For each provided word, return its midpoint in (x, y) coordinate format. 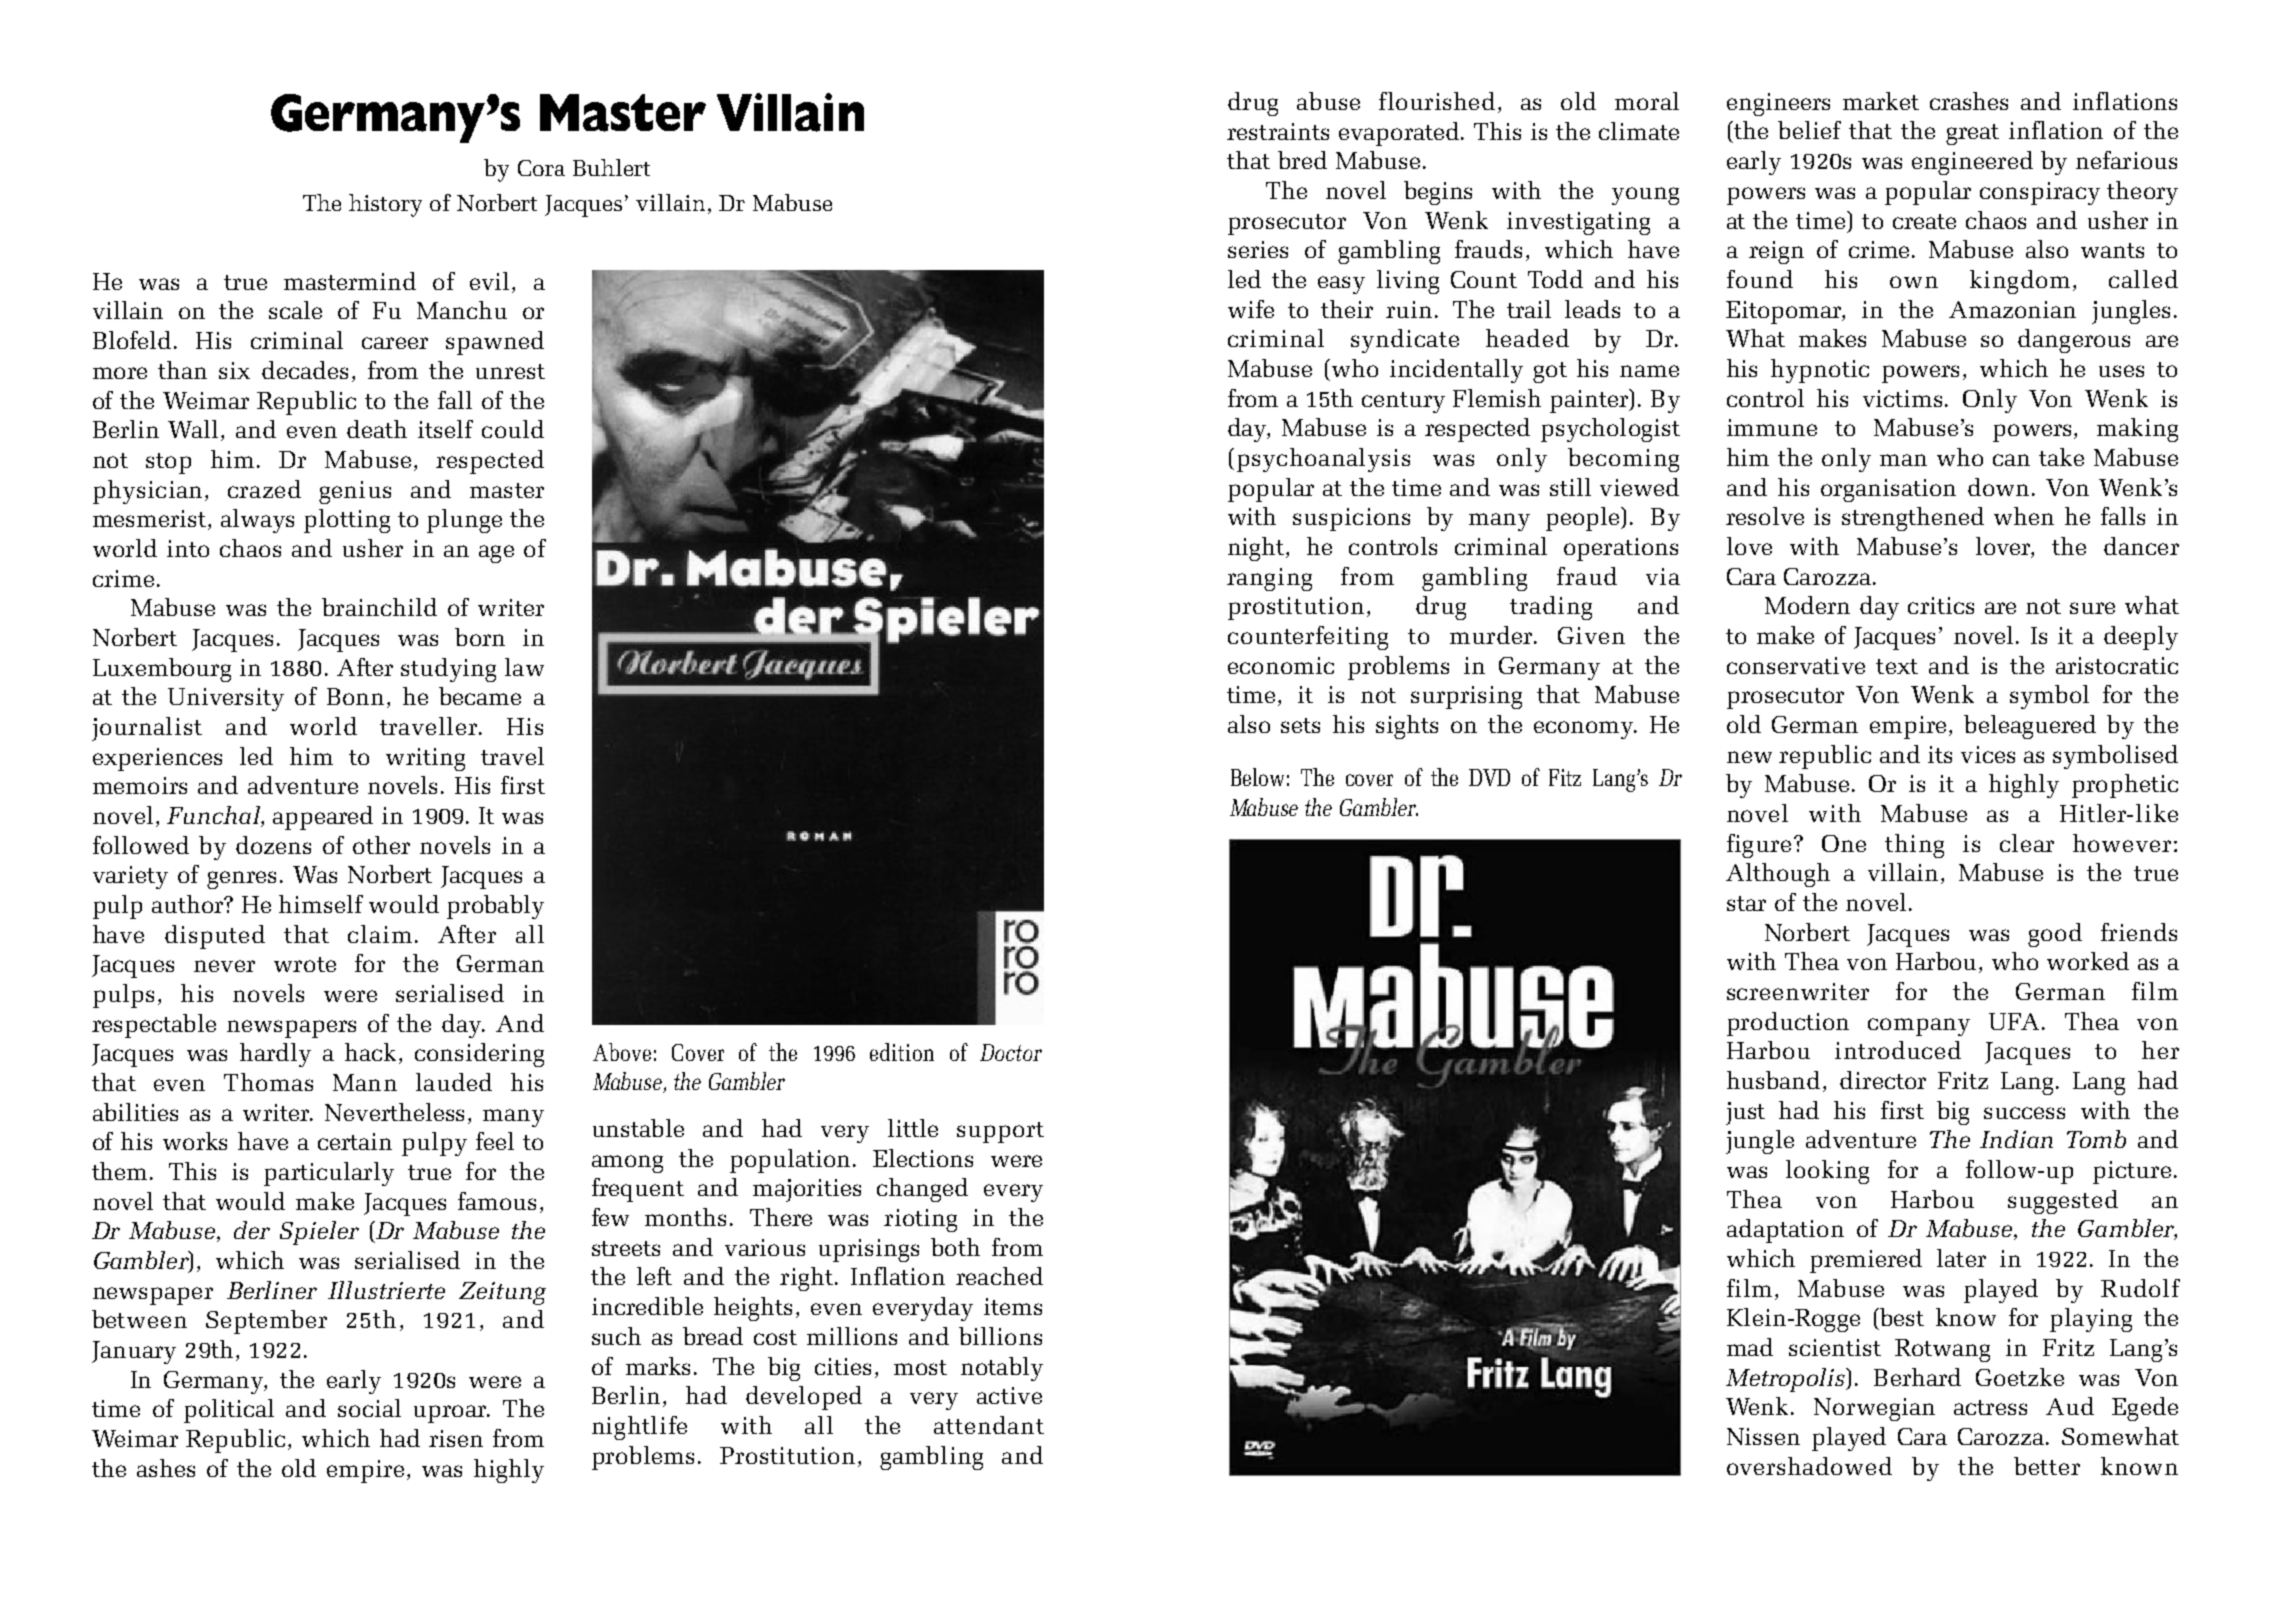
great (1972, 134)
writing (425, 759)
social (369, 1408)
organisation (1888, 490)
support (1000, 1132)
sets (1300, 725)
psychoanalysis (1323, 460)
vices (1988, 754)
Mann (365, 1082)
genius (355, 492)
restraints (1278, 131)
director (1883, 1080)
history (385, 205)
